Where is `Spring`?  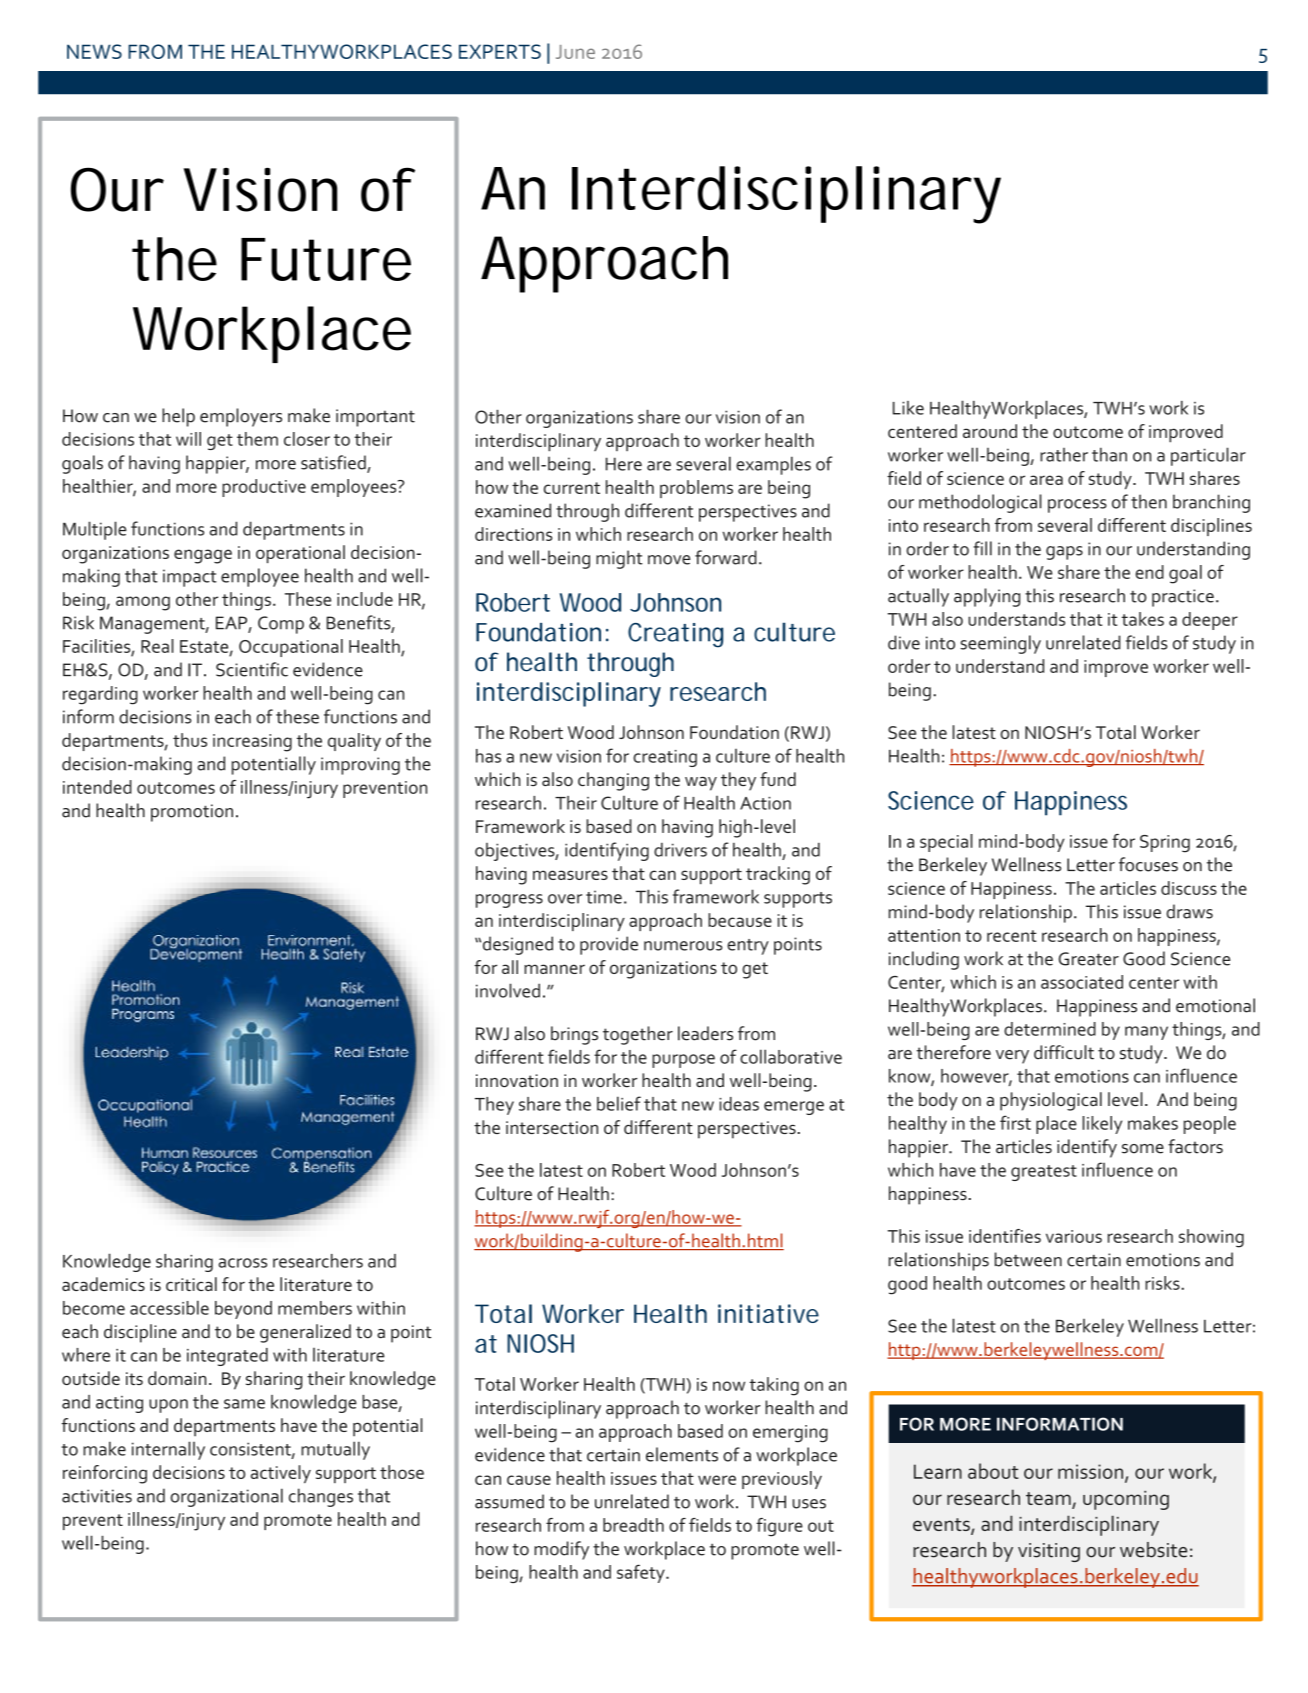 Spring is located at coordinates (1165, 844).
